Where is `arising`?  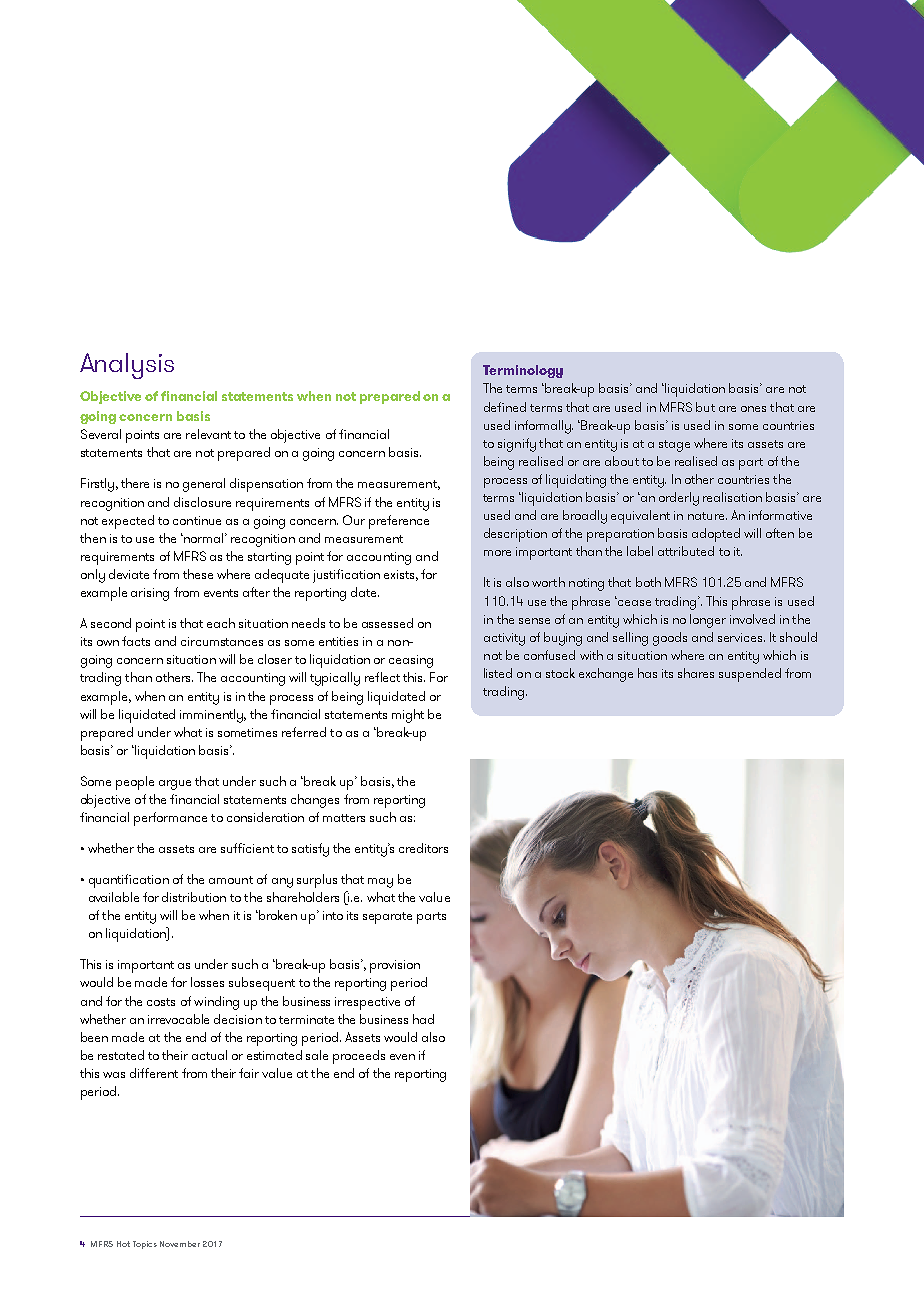
arising is located at coordinates (150, 594).
